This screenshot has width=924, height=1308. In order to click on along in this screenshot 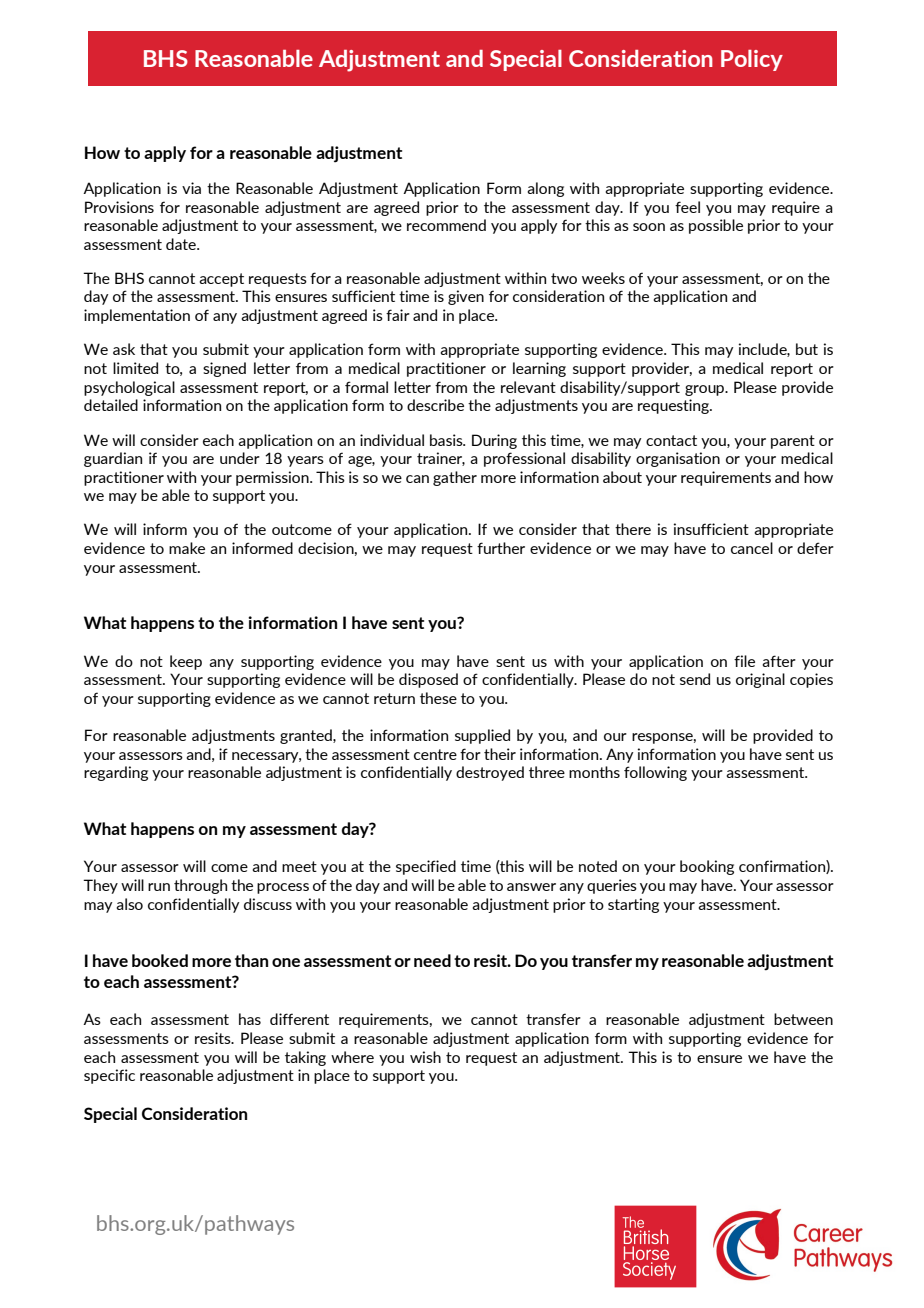, I will do `click(545, 189)`.
